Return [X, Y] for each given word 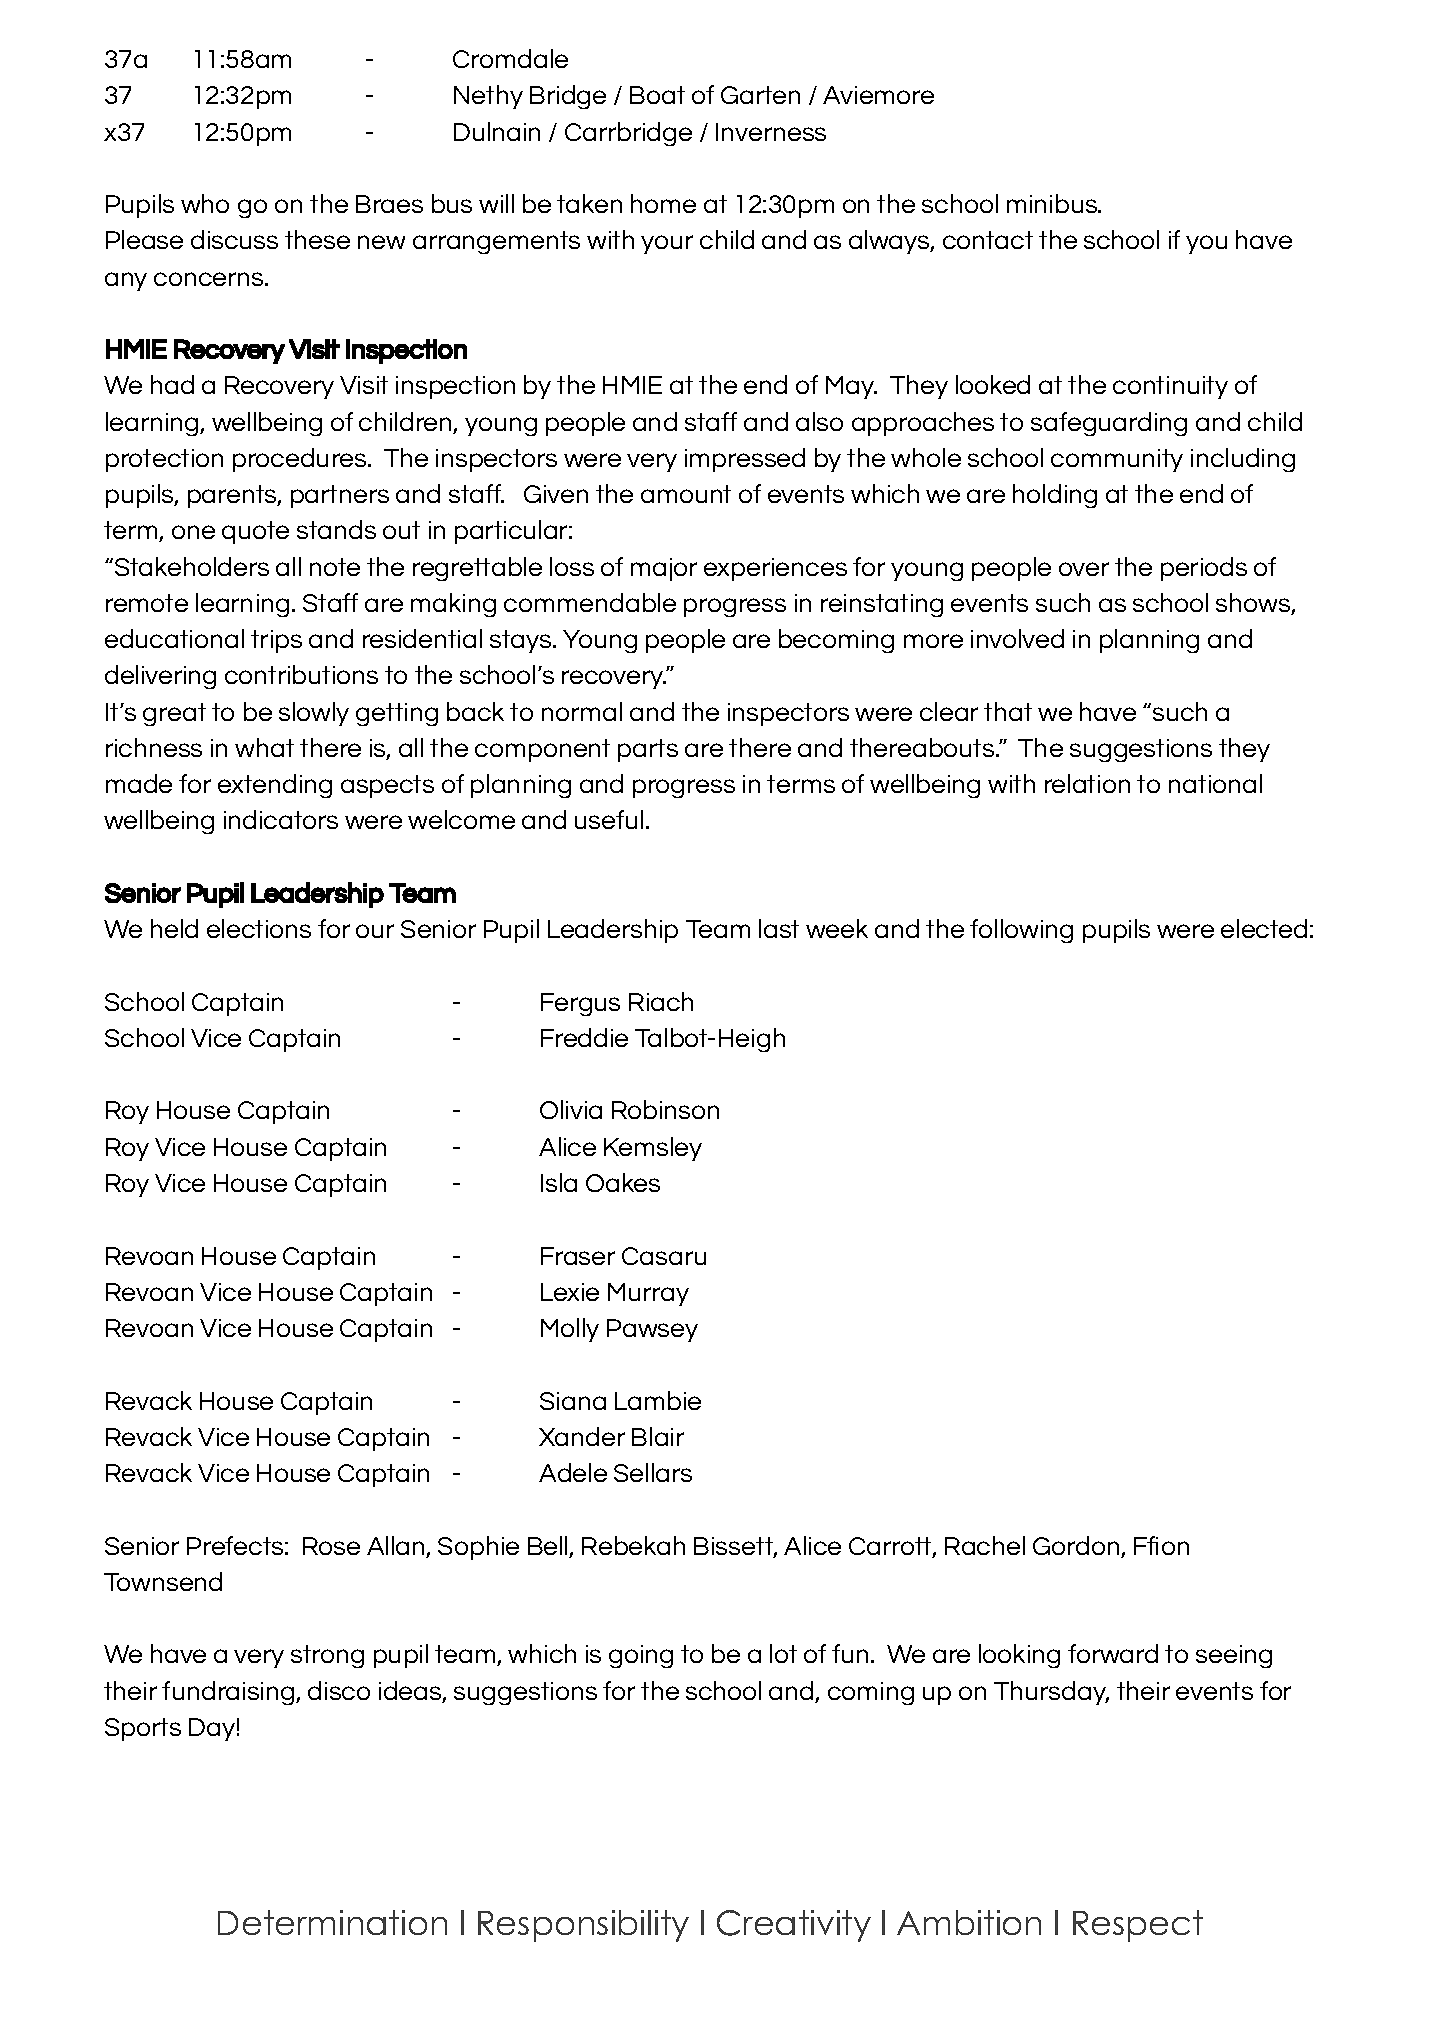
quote [255, 532]
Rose [331, 1546]
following [1021, 931]
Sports [143, 1729]
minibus [1053, 203]
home [663, 203]
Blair [658, 1436]
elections [259, 928]
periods [1204, 569]
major [664, 569]
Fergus [580, 1004]
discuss [234, 239]
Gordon [1077, 1547]
